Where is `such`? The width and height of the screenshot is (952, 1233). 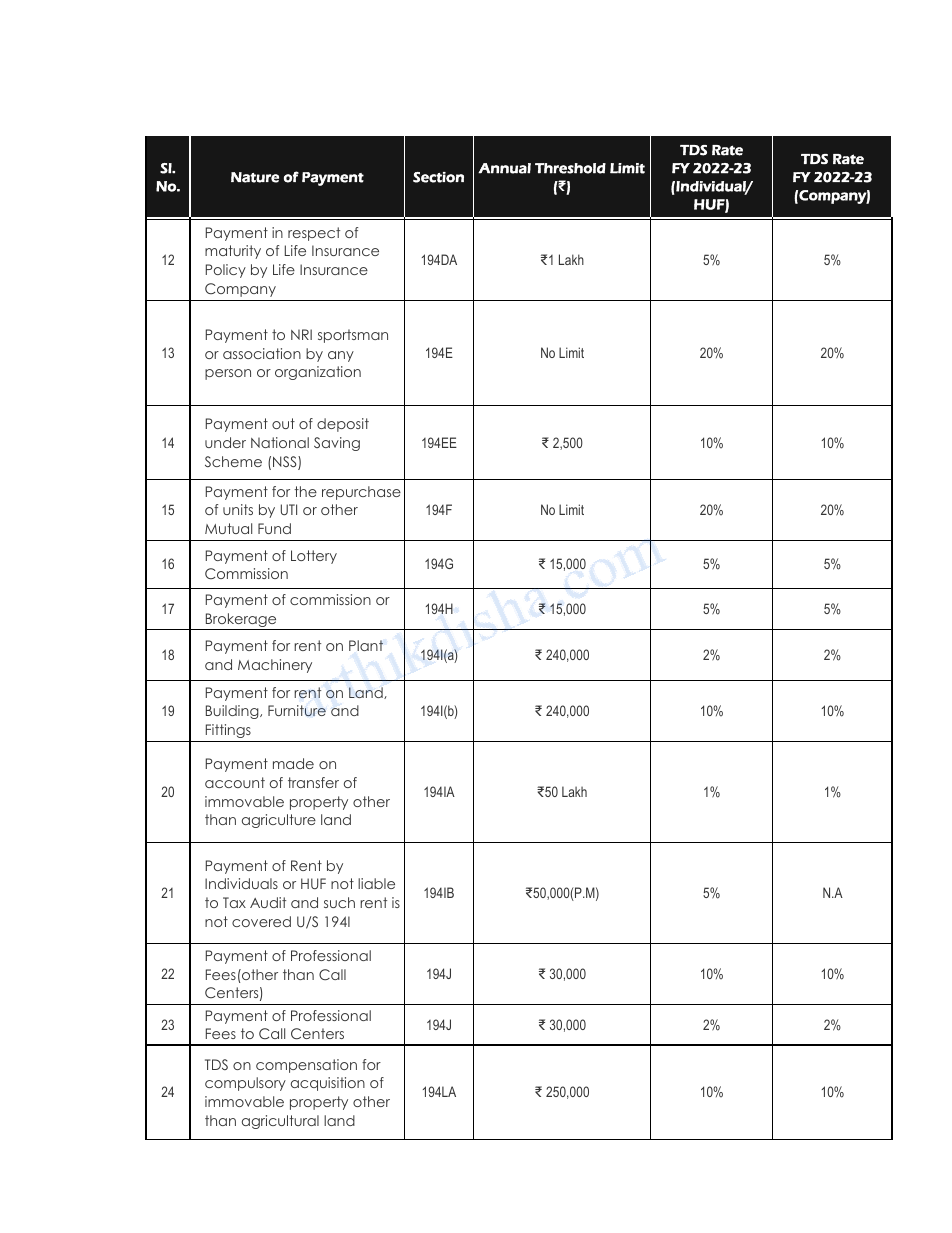 such is located at coordinates (339, 902).
